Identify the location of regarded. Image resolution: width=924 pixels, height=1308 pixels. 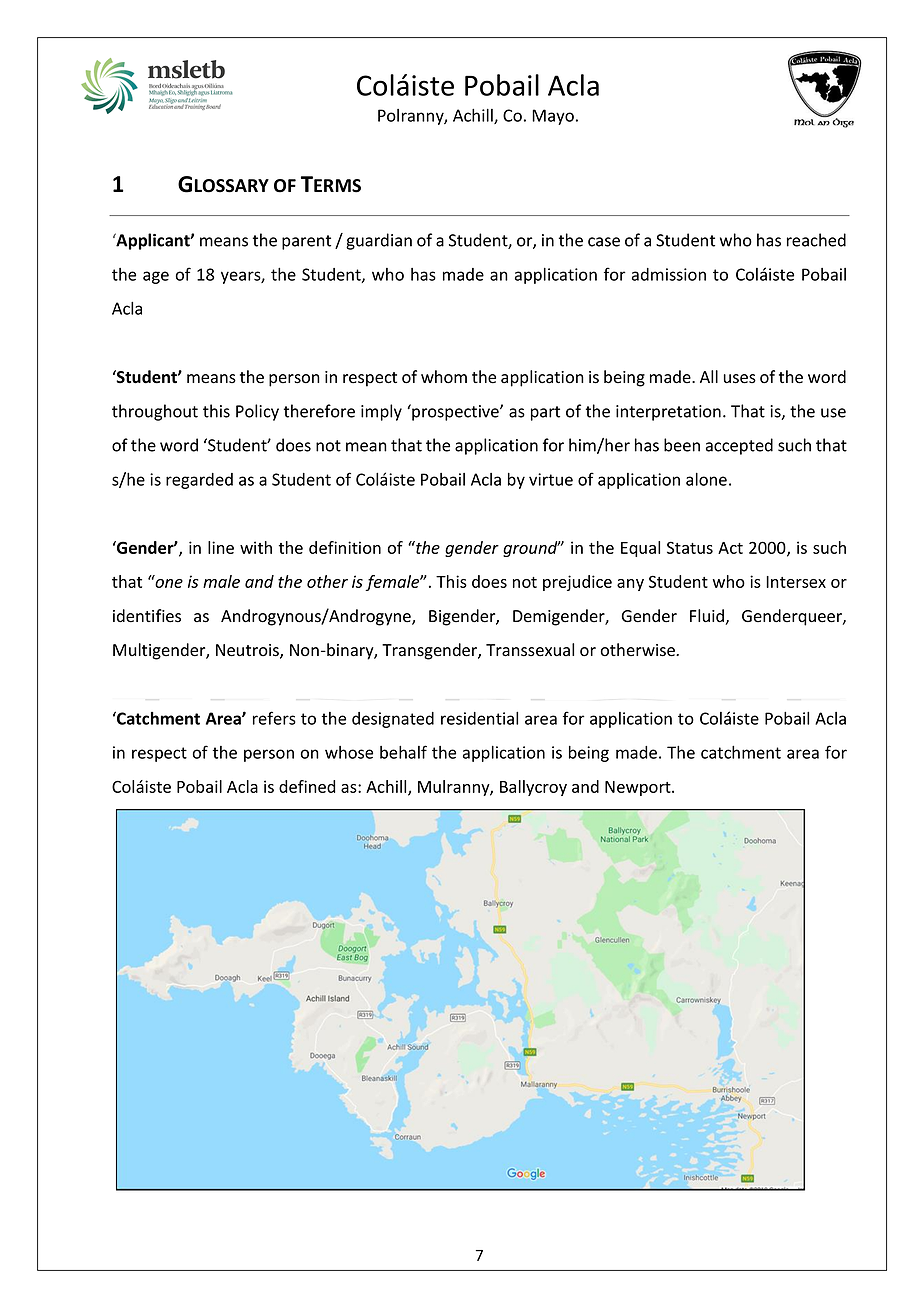
(199, 481).
